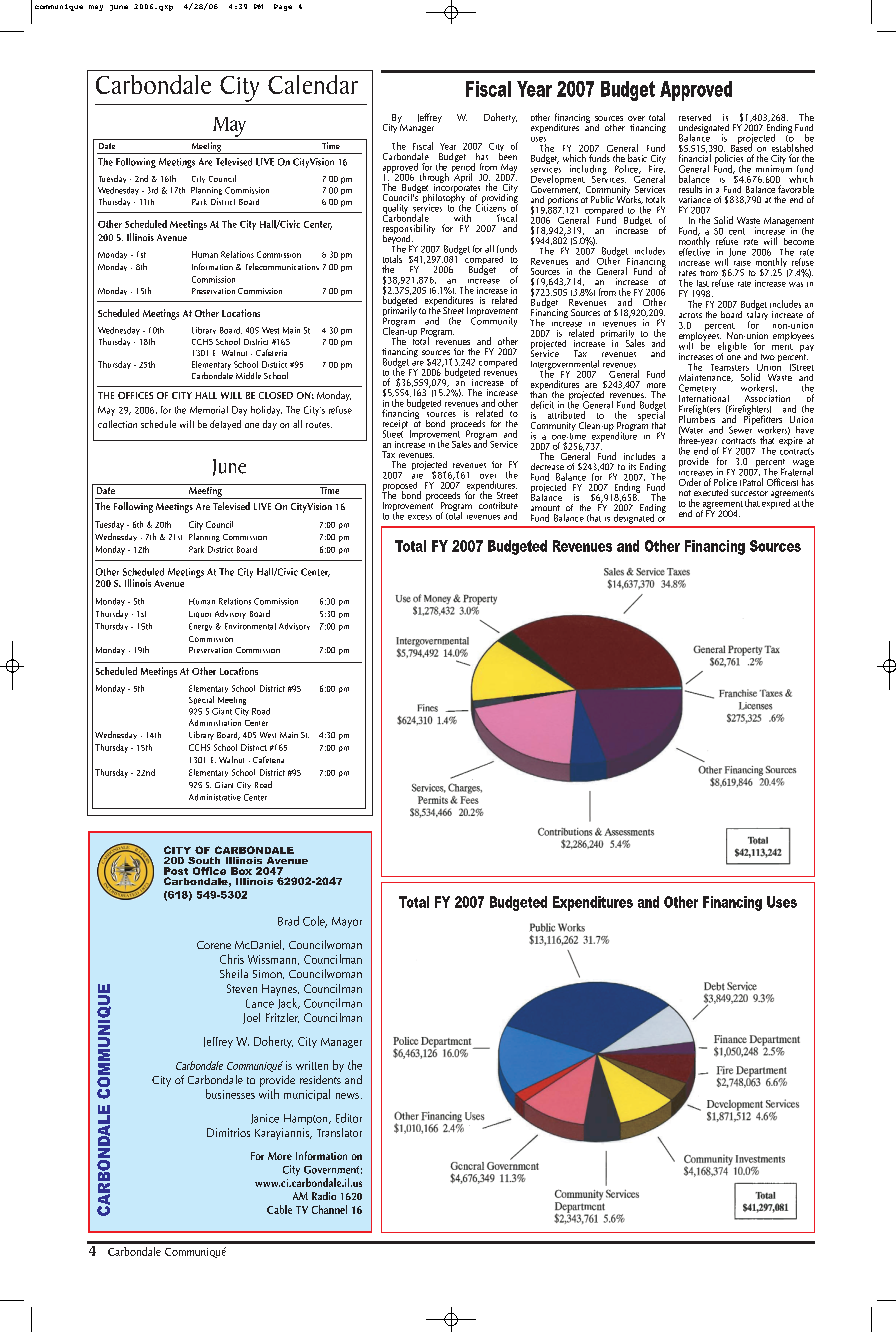 The height and width of the screenshot is (1332, 896). What do you see at coordinates (695, 117) in the screenshot?
I see `reserved` at bounding box center [695, 117].
